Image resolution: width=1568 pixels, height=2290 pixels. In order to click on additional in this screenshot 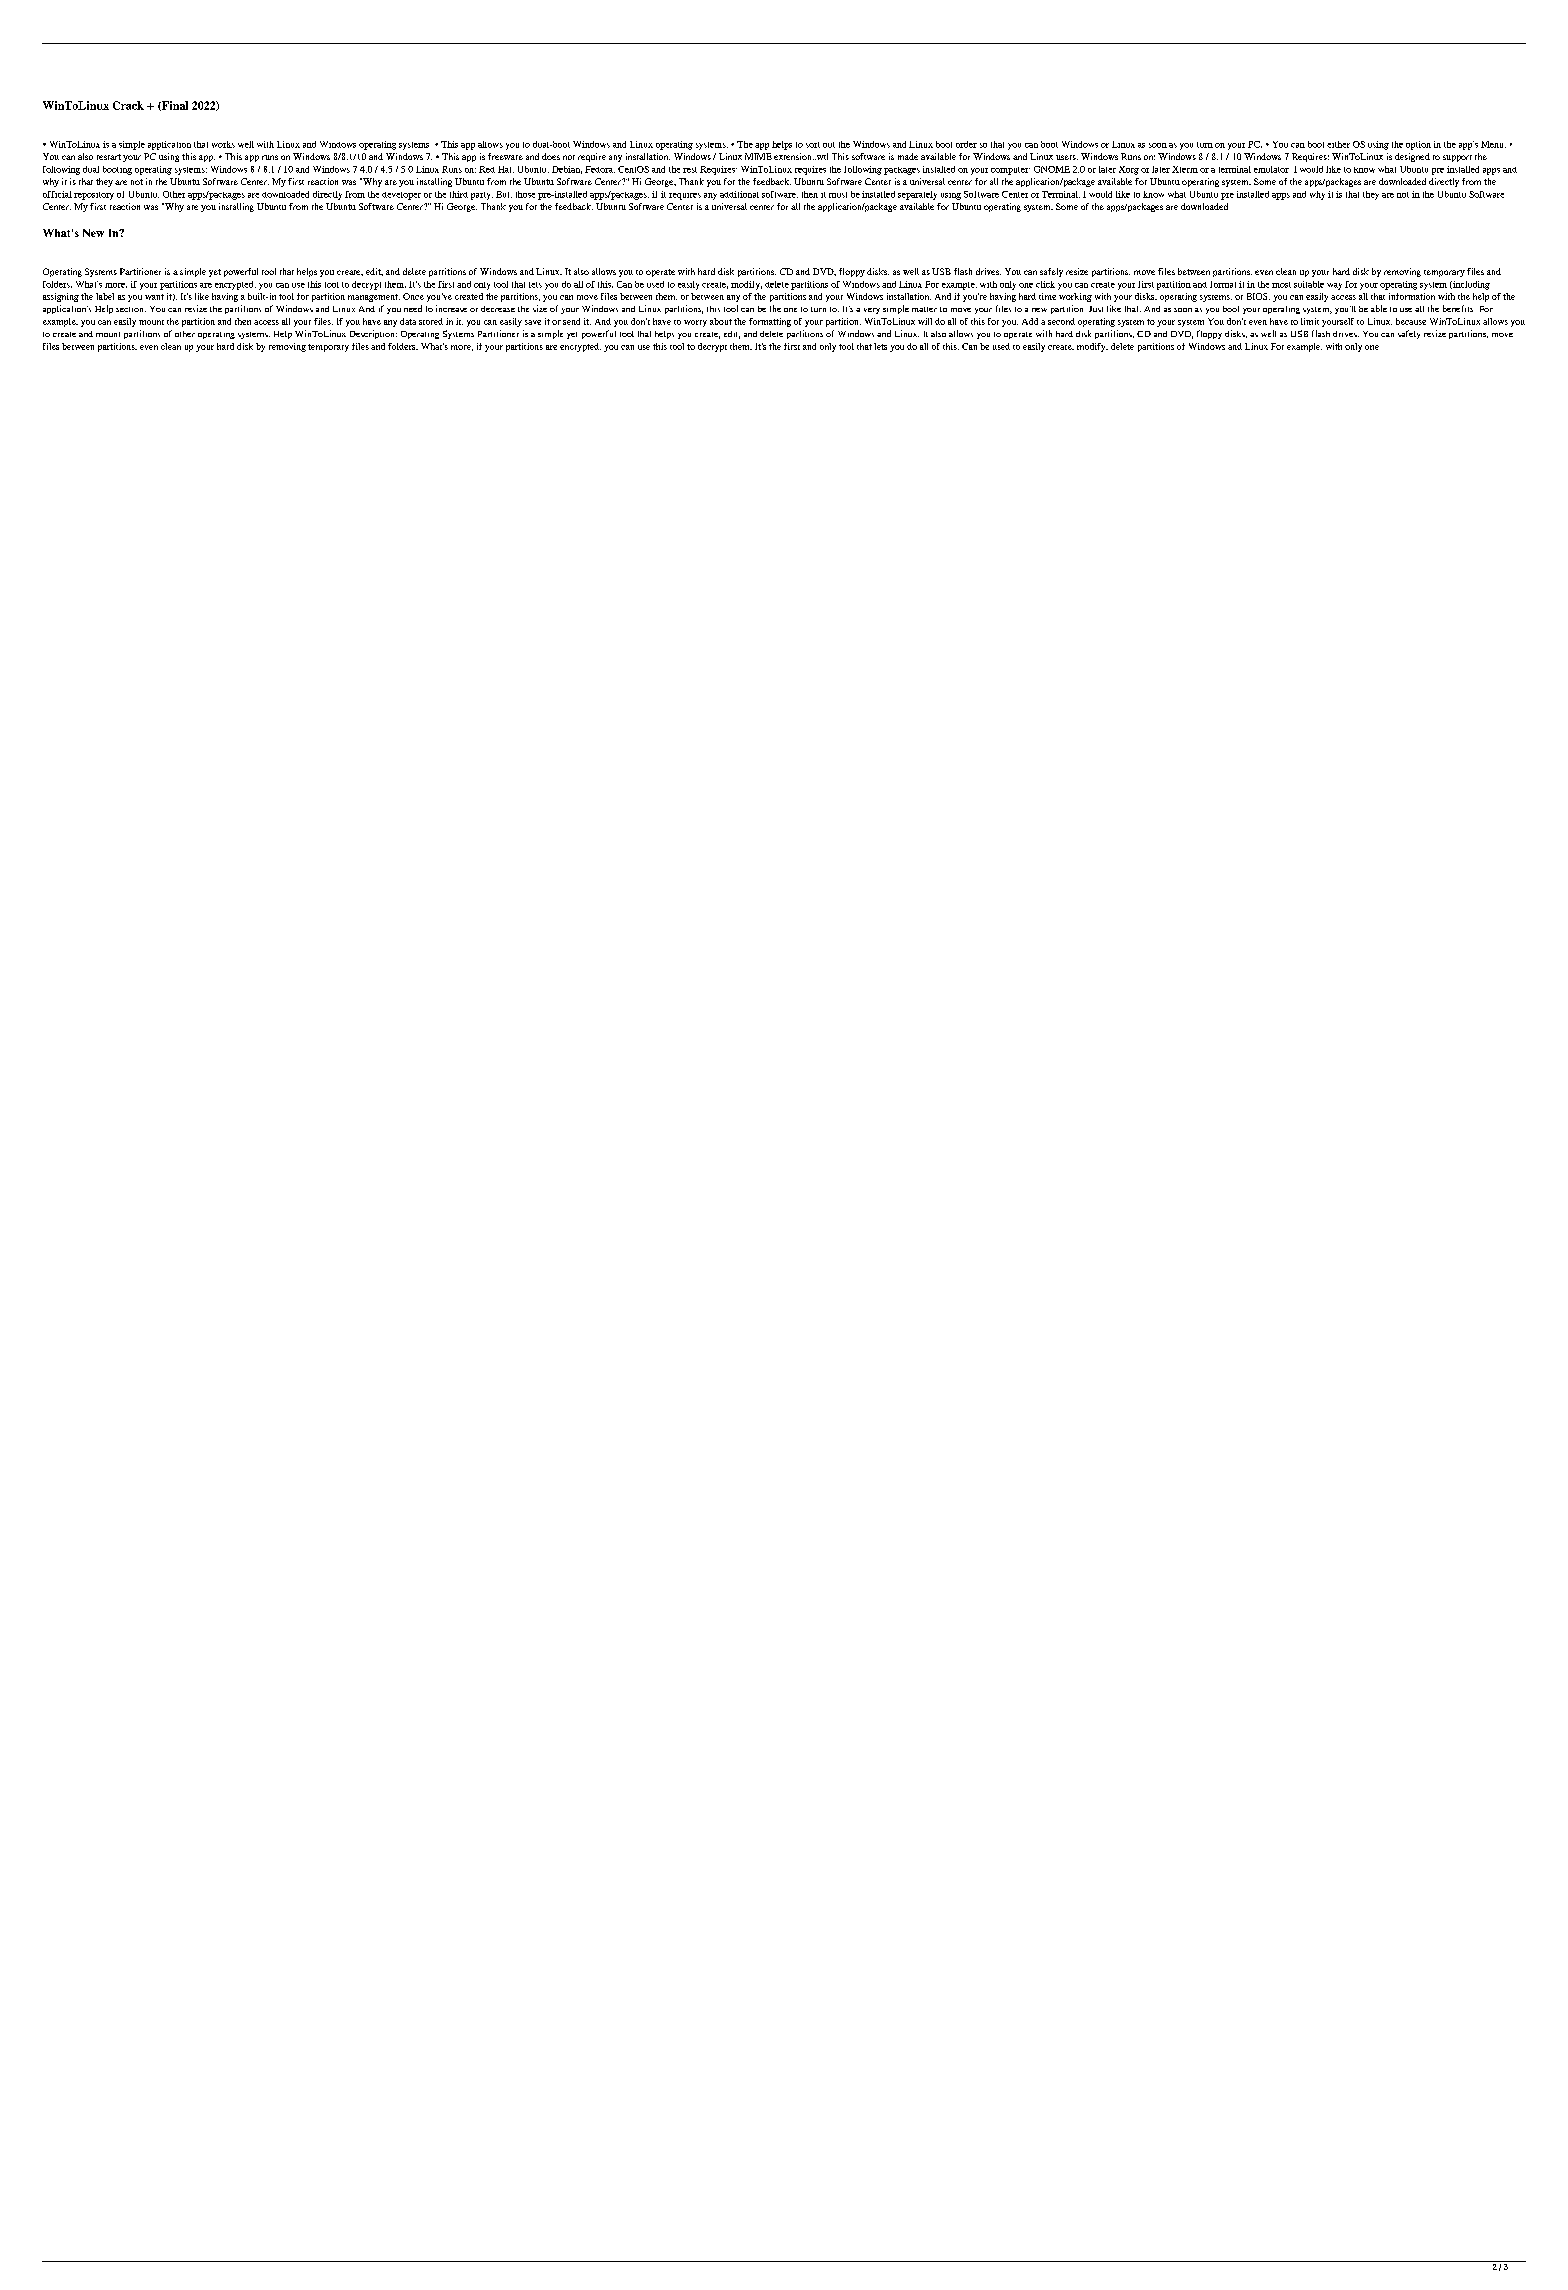, I will do `click(739, 194)`.
